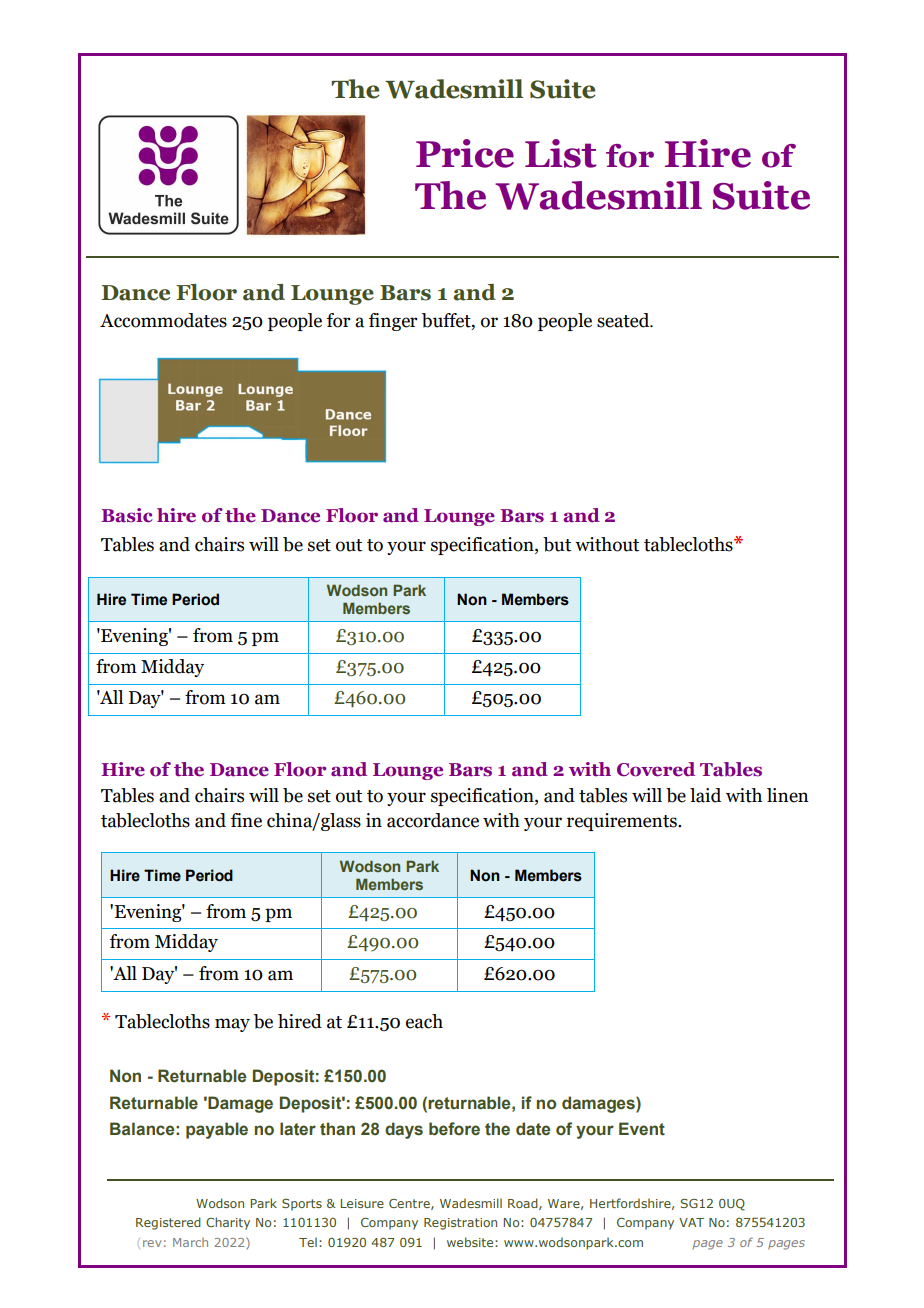  I want to click on Charity, so click(228, 1223).
